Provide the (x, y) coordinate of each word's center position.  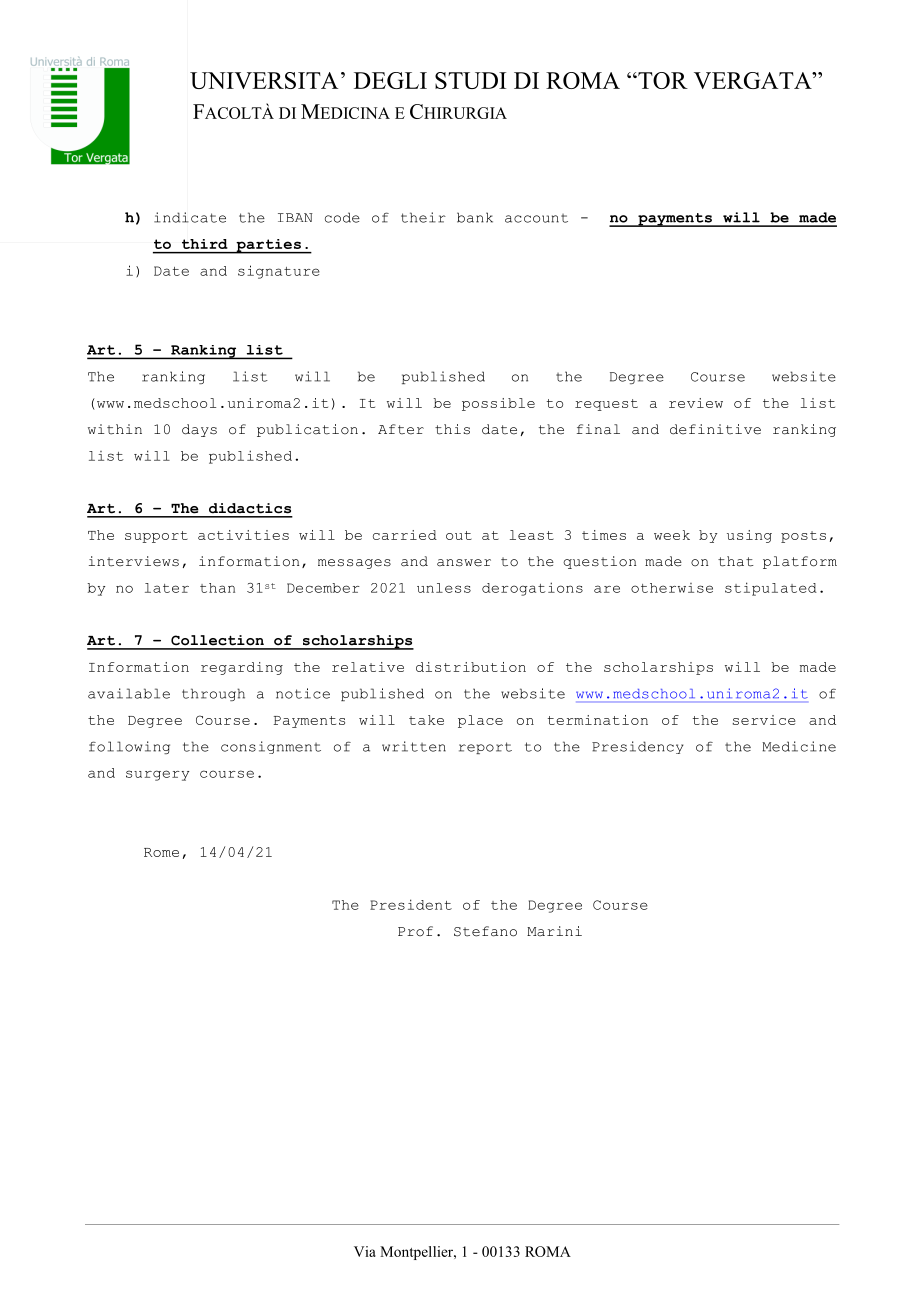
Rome (161, 852)
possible (498, 404)
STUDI (470, 80)
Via (365, 1251)
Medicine (799, 746)
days (199, 430)
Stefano (485, 931)
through (213, 694)
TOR (662, 80)
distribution (471, 667)
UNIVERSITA (264, 80)
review (696, 403)
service (764, 720)
